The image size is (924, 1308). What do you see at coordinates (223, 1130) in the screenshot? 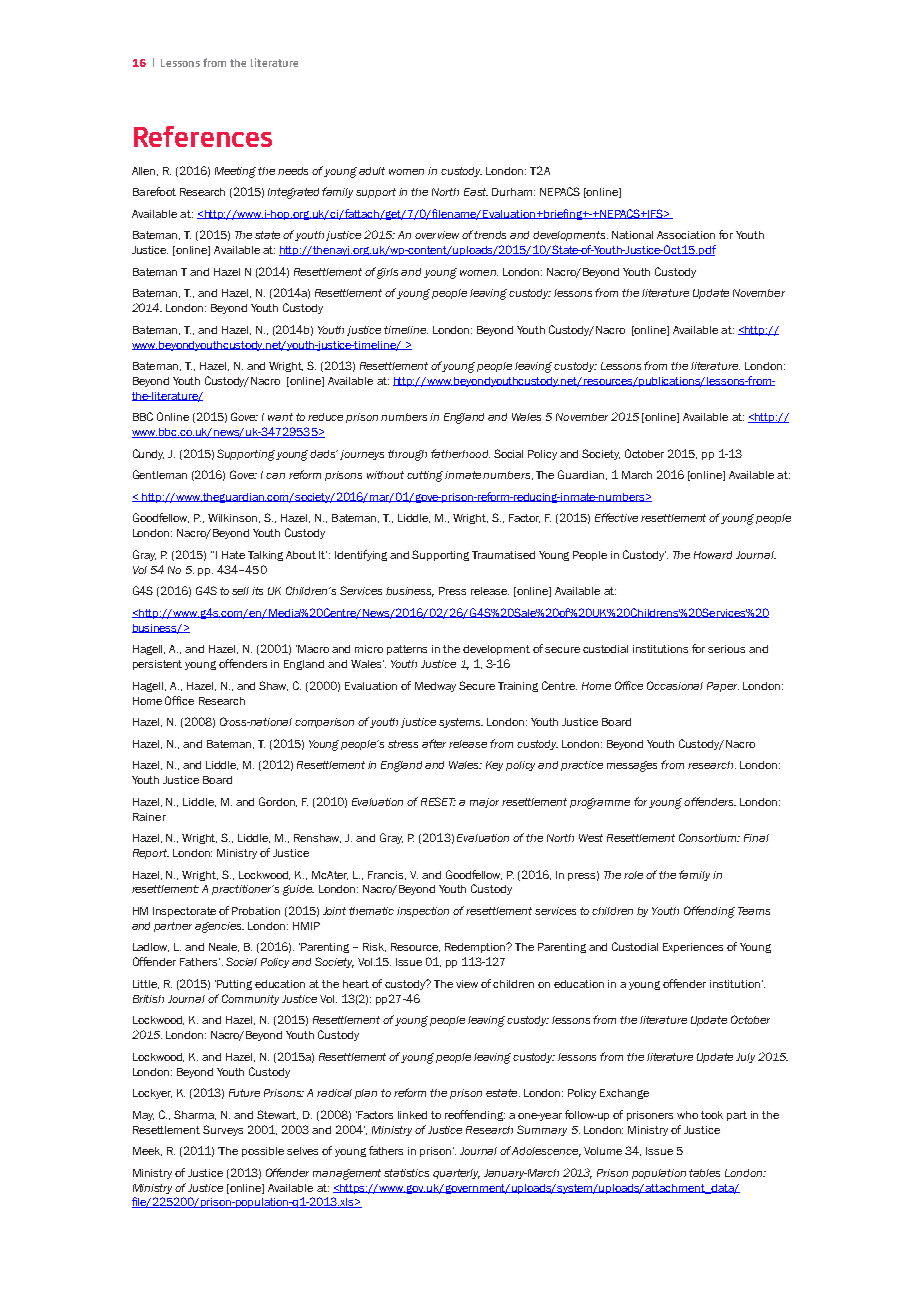
I see `Surveys` at bounding box center [223, 1130].
